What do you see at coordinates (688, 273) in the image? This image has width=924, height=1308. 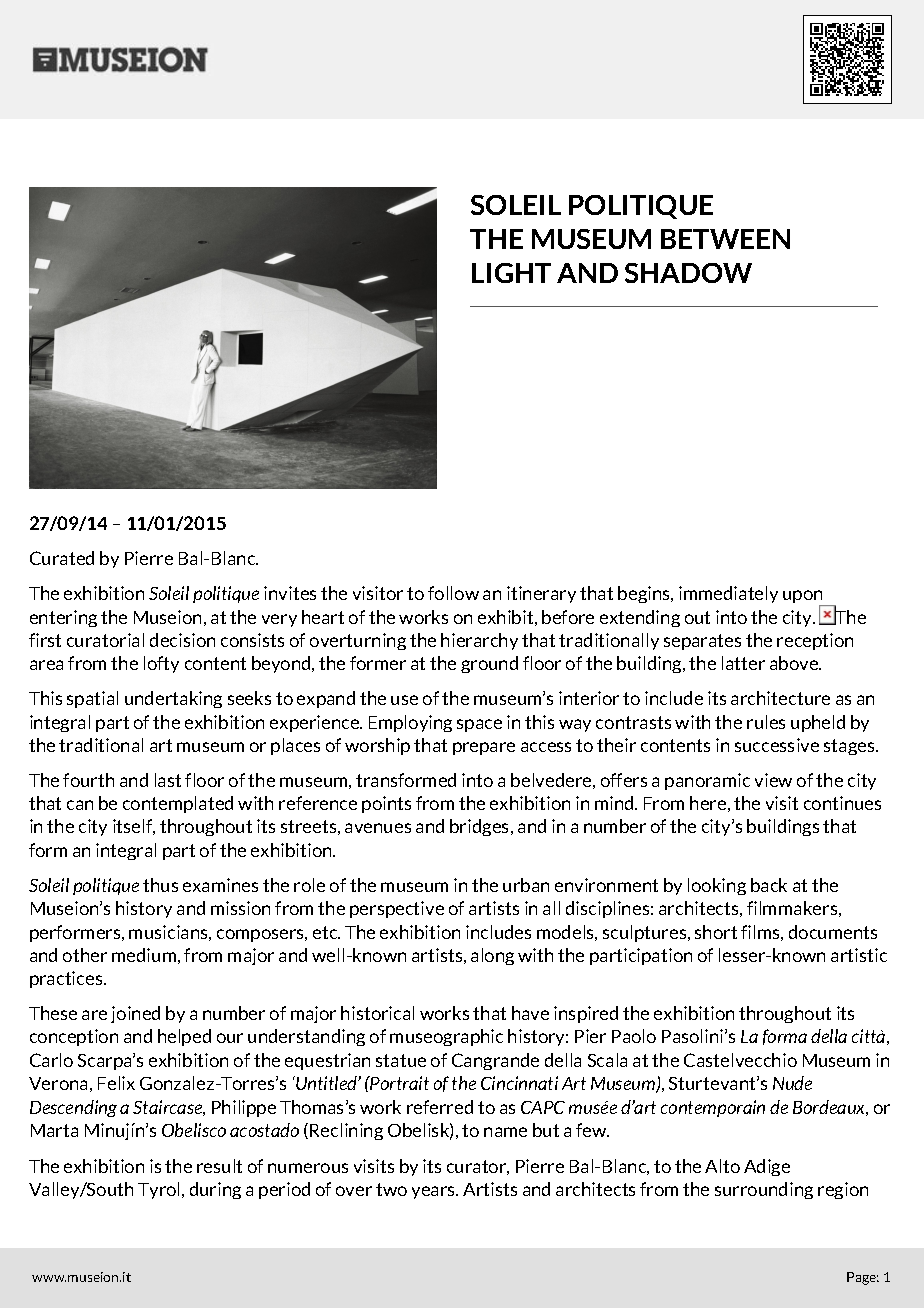 I see `SHADOW` at bounding box center [688, 273].
